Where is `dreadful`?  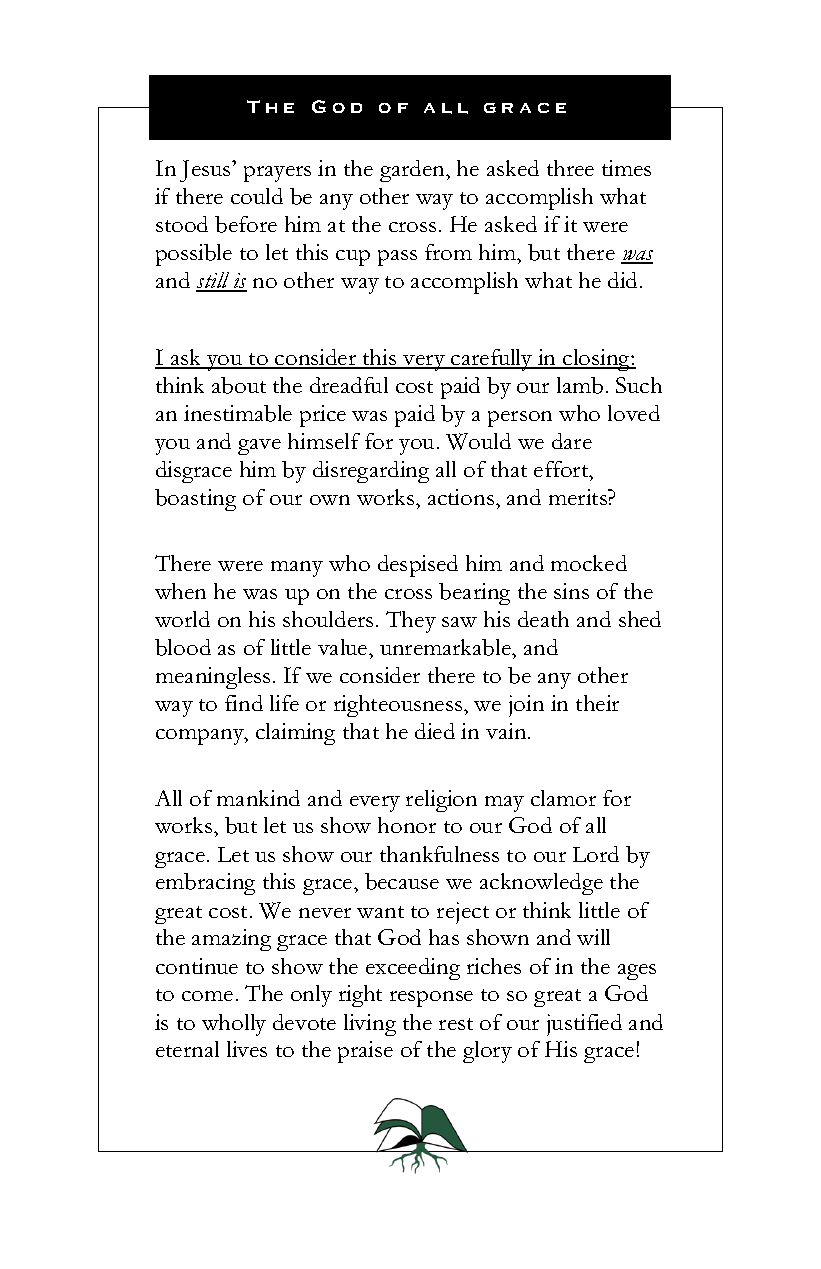 dreadful is located at coordinates (349, 385).
